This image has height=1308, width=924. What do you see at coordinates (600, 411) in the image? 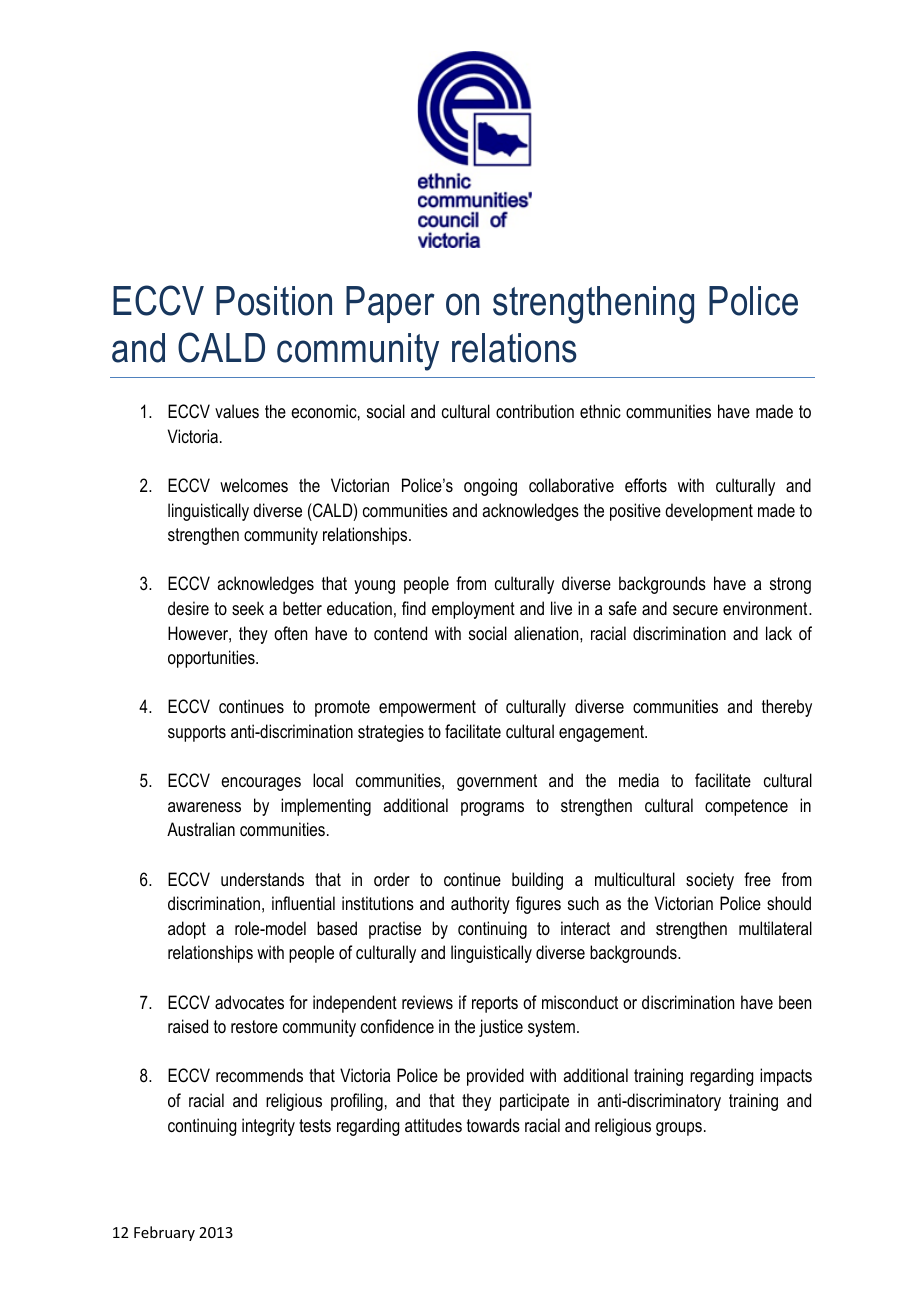
I see `ethnic` at bounding box center [600, 411].
